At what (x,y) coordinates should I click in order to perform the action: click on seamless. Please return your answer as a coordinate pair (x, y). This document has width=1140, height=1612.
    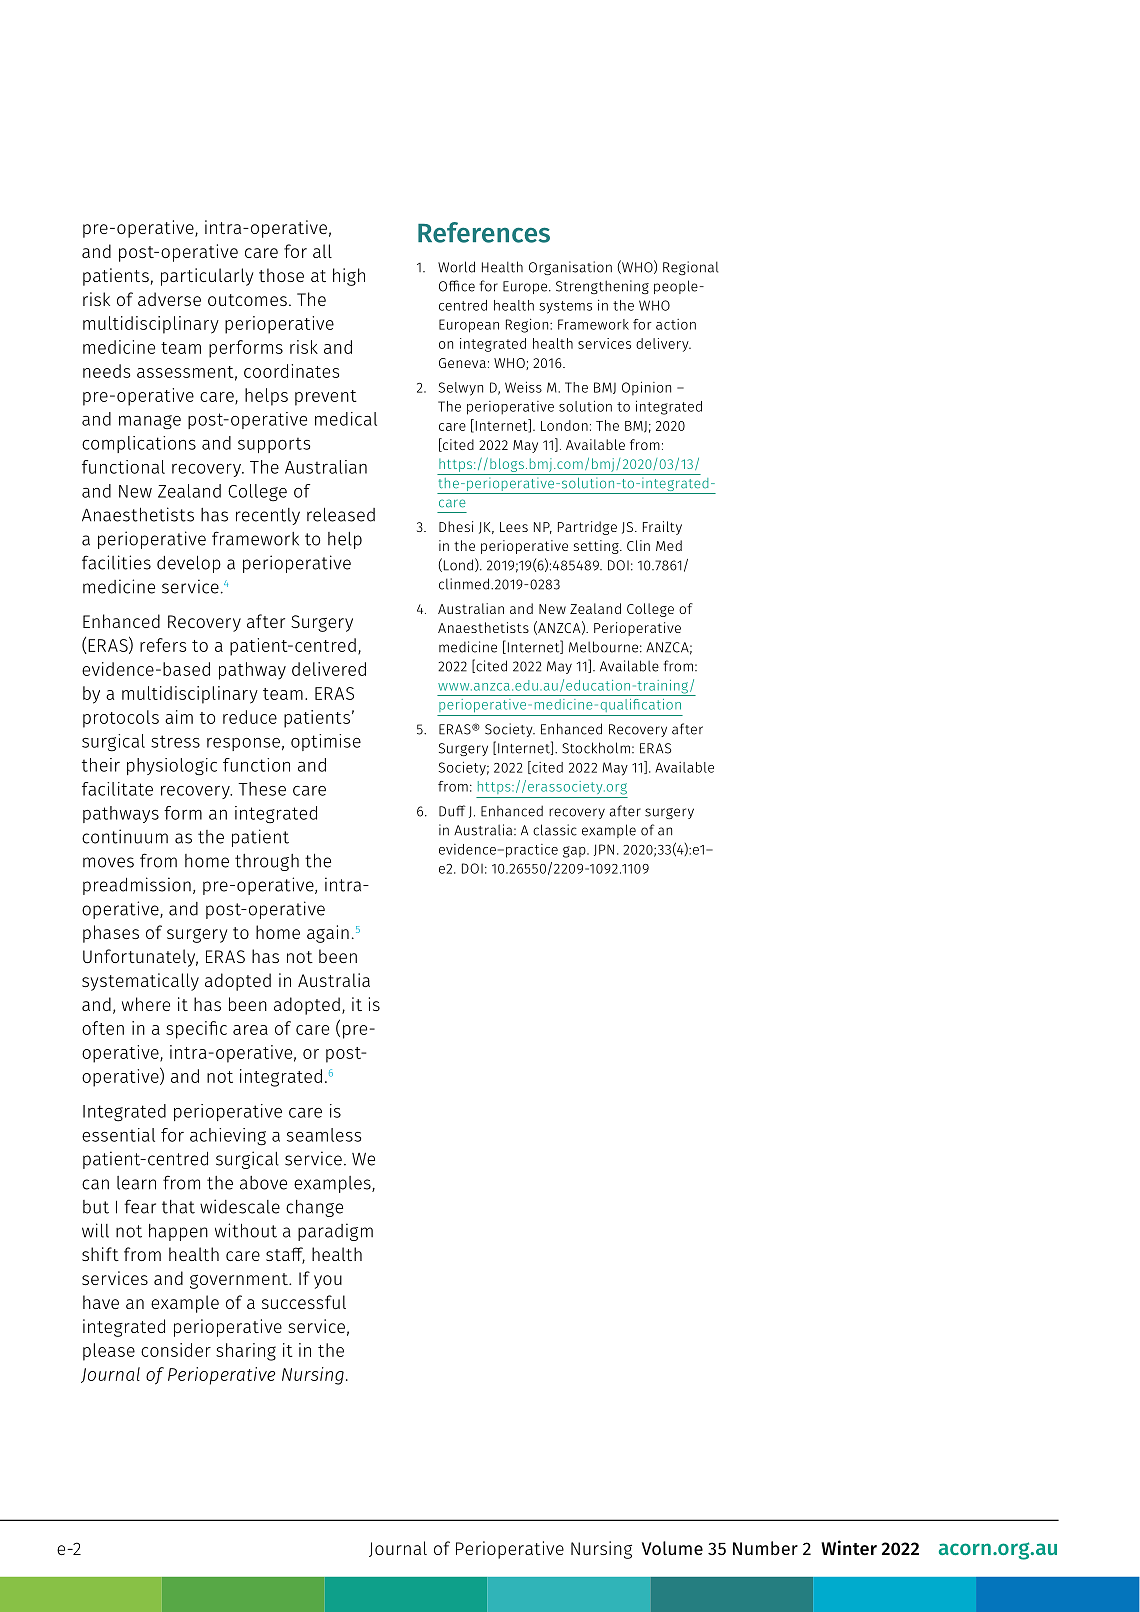
    Looking at the image, I should click on (324, 1135).
